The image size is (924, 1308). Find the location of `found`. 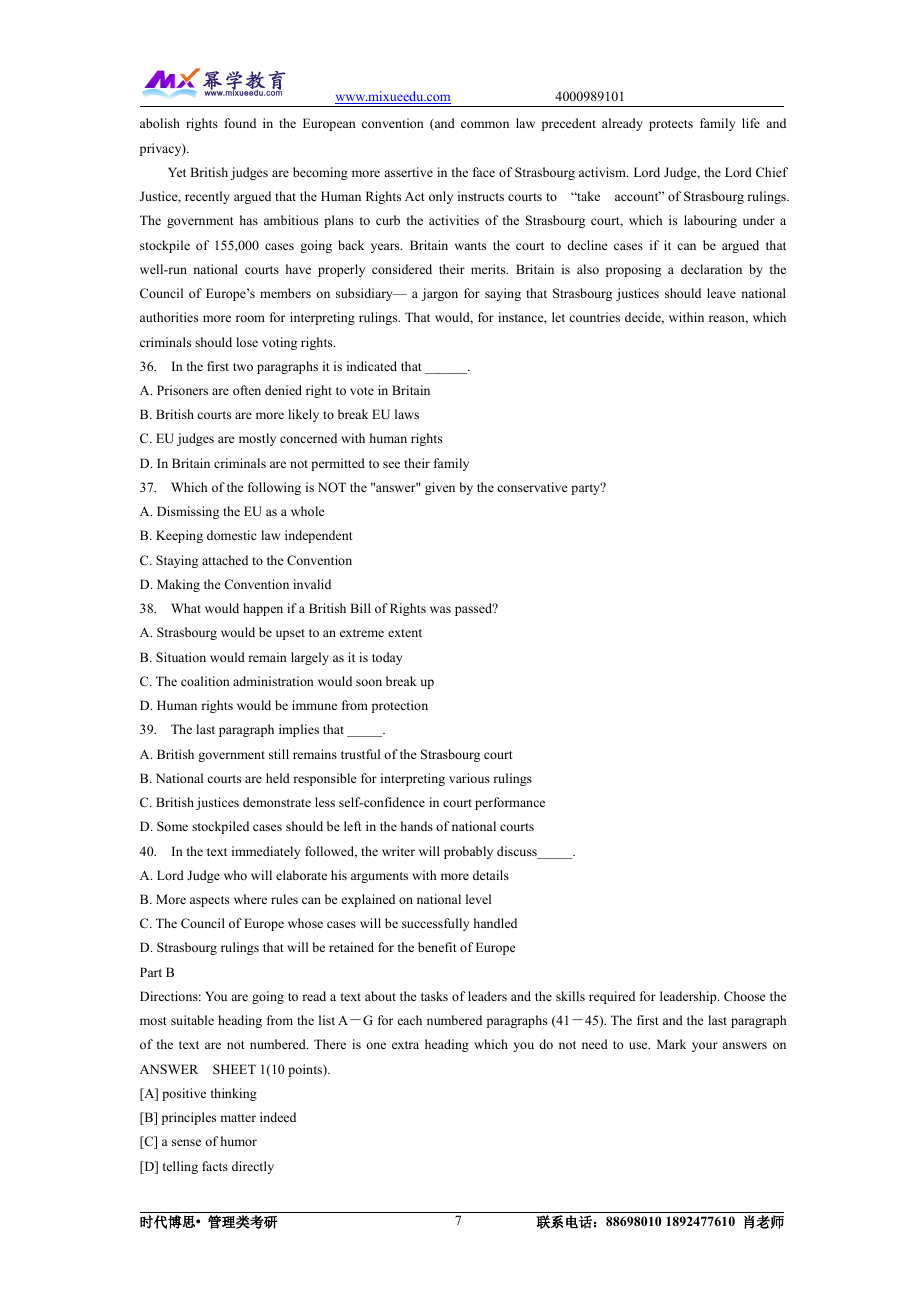

found is located at coordinates (240, 123).
